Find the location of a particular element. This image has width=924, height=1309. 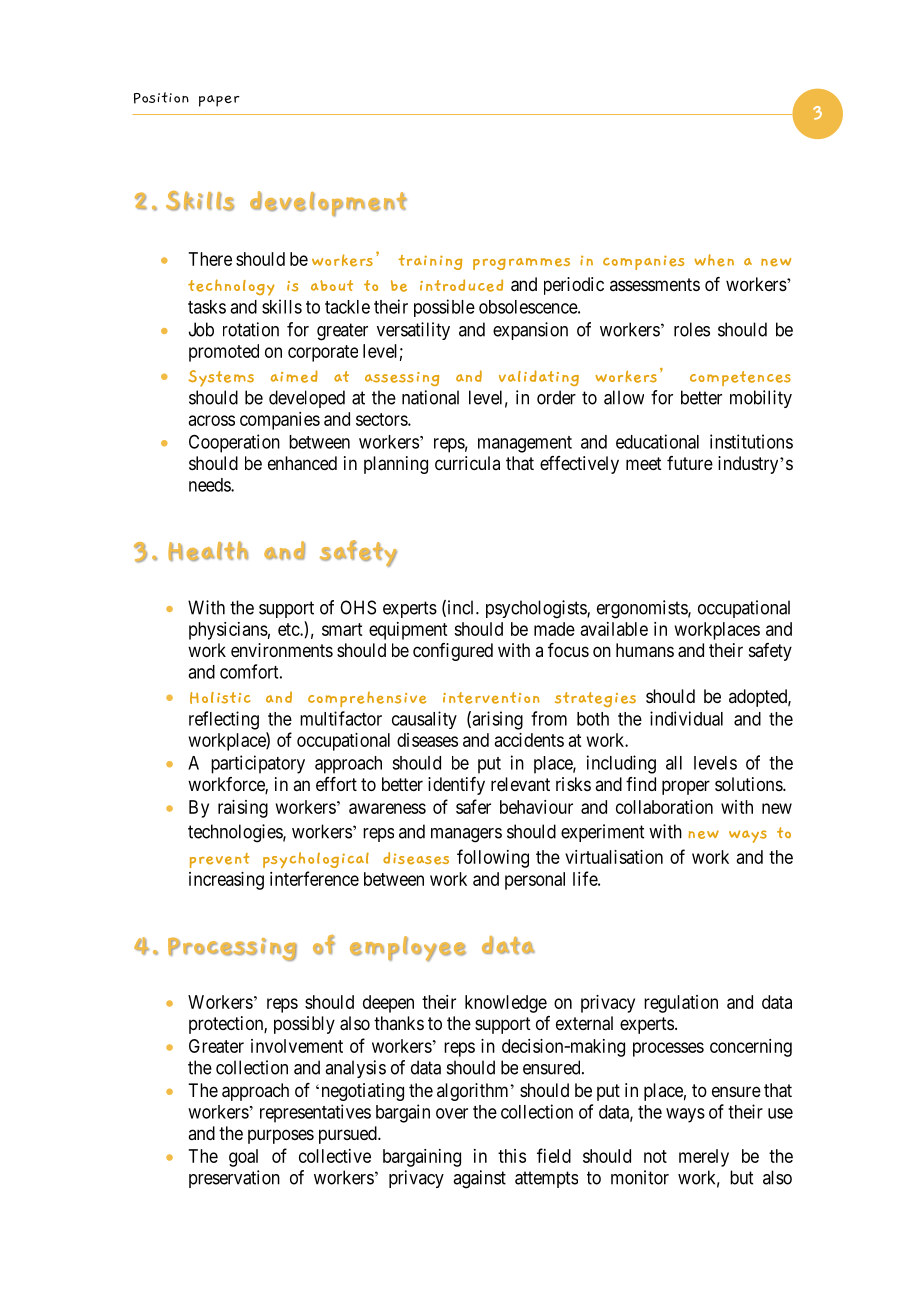

curricula is located at coordinates (467, 463).
